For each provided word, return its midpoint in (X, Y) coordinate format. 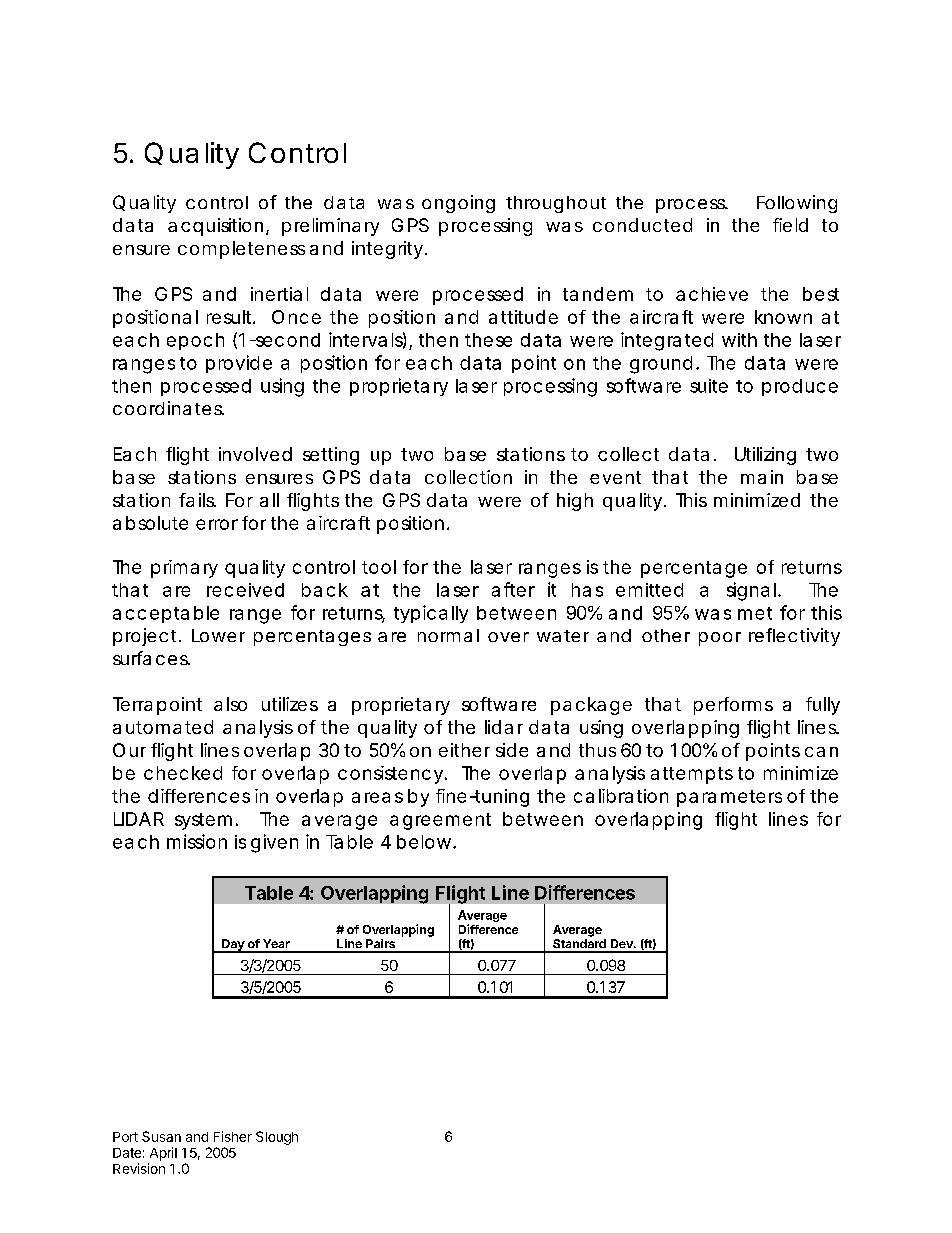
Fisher (233, 1136)
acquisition (215, 227)
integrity (387, 250)
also (230, 704)
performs (733, 706)
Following (797, 204)
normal (448, 635)
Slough (277, 1138)
